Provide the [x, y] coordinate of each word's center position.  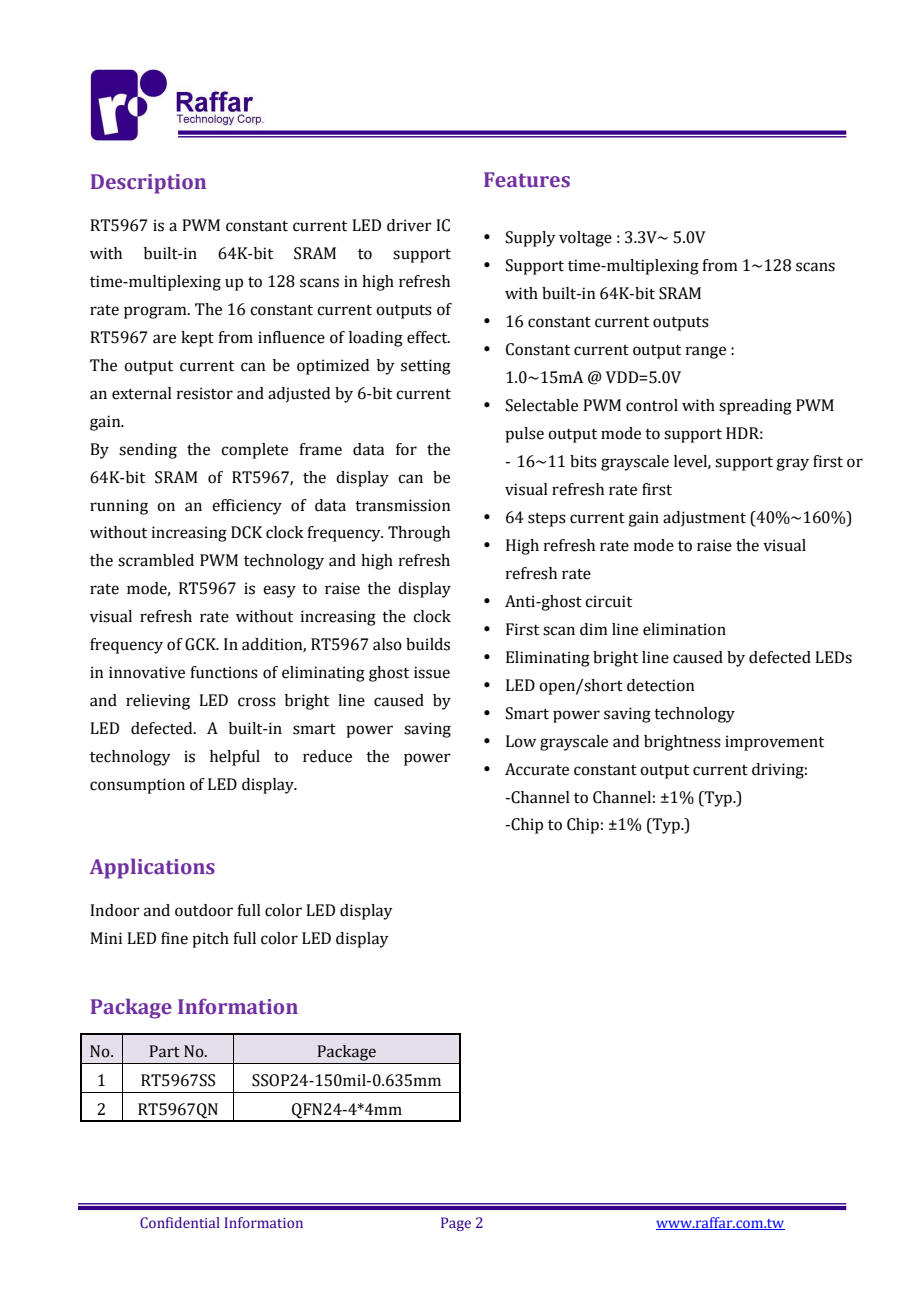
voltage [585, 239]
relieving [158, 702]
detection [660, 685]
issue [432, 672]
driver [409, 225]
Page [456, 1224]
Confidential [180, 1222]
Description [148, 184]
